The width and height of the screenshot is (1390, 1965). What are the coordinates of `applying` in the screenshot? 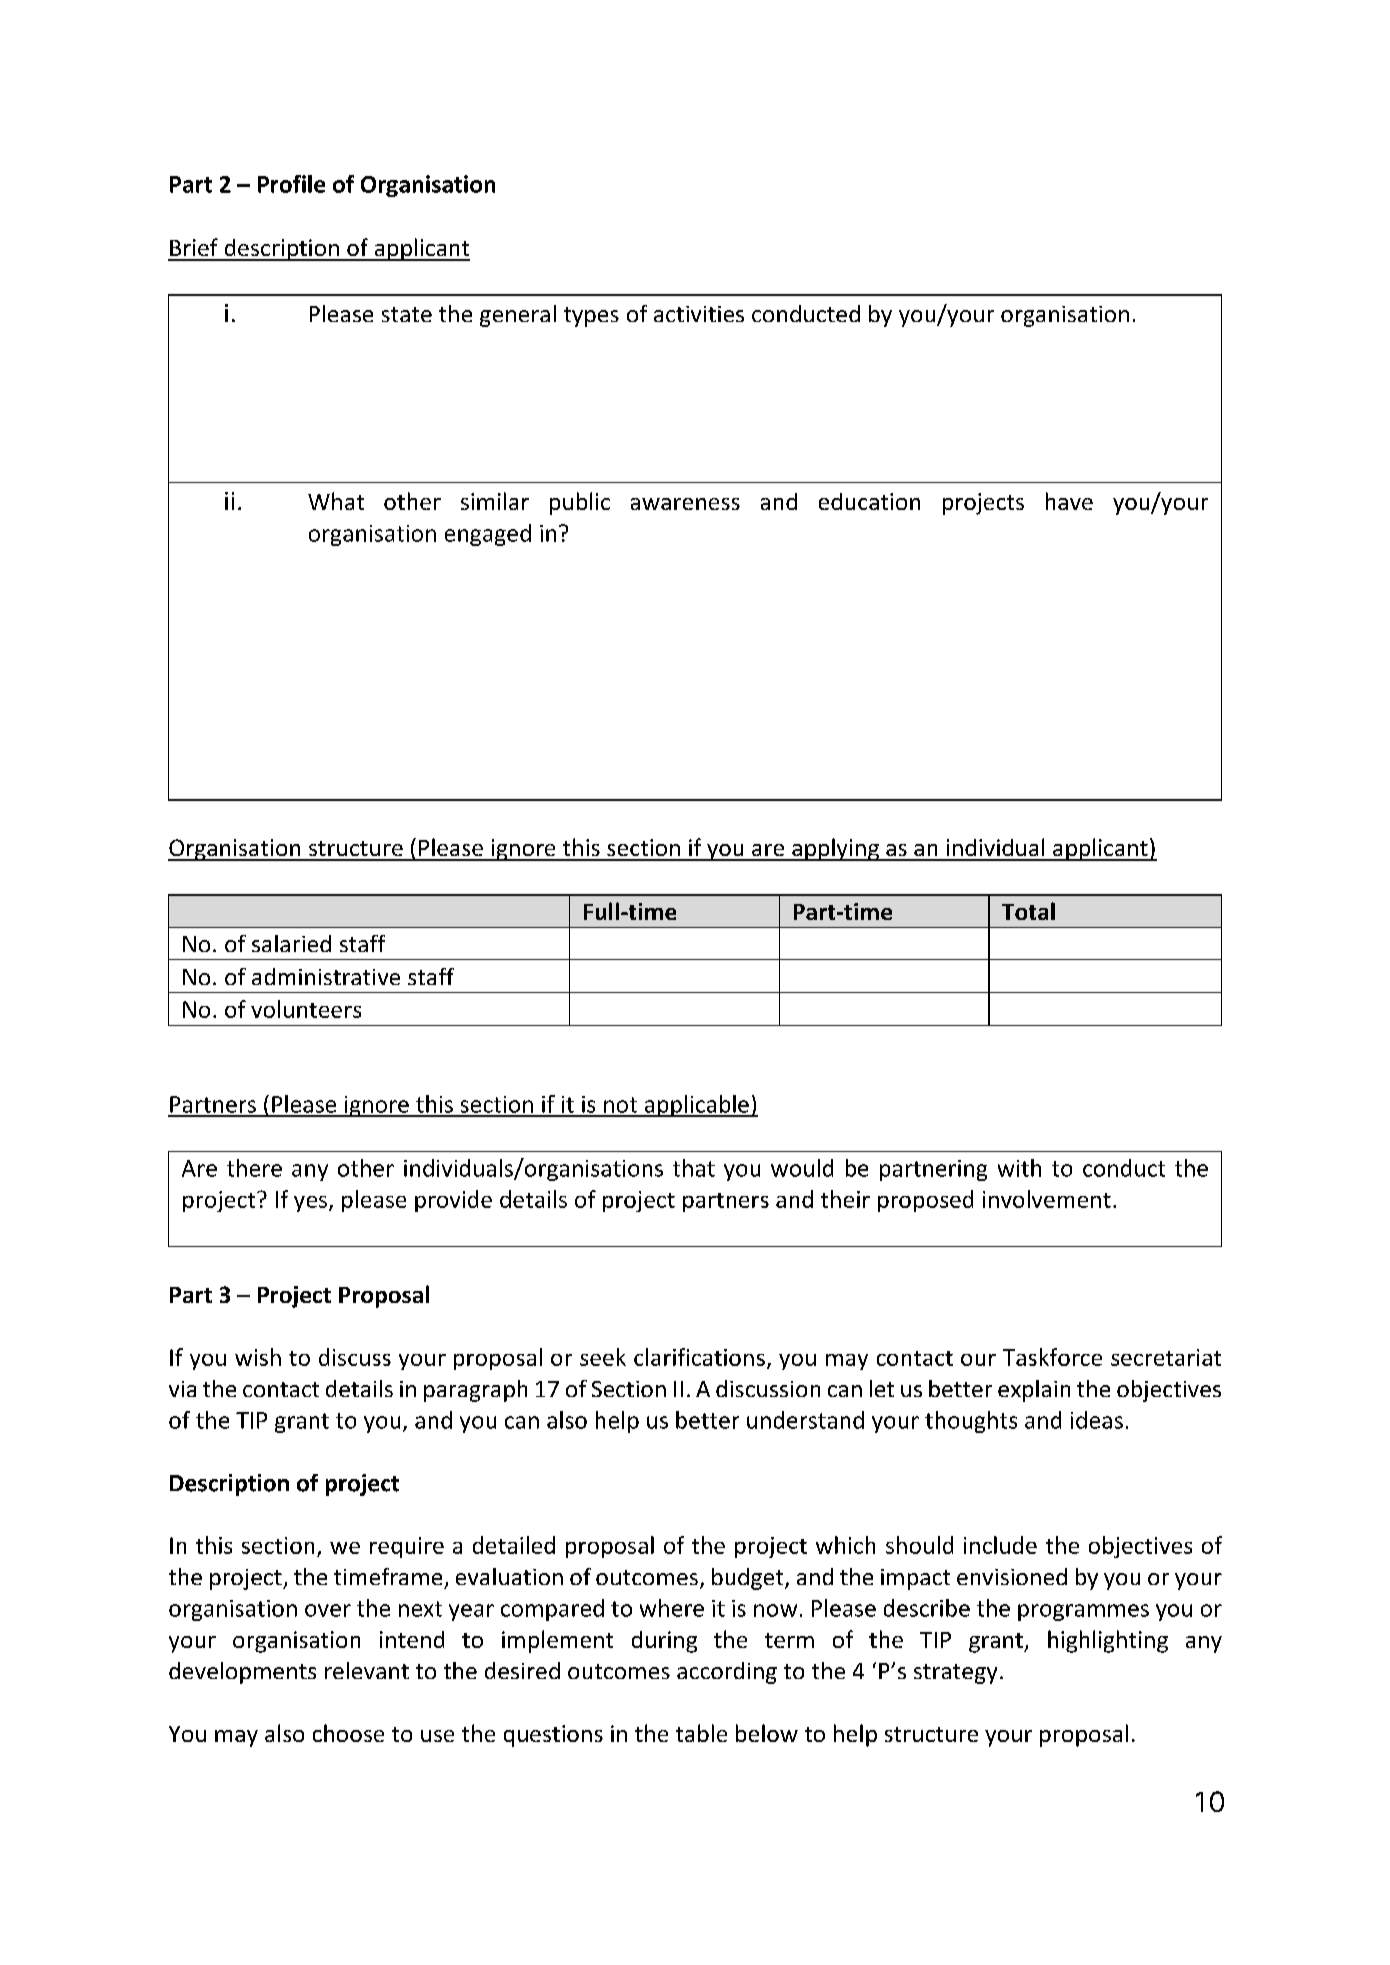 It's located at (835, 849).
